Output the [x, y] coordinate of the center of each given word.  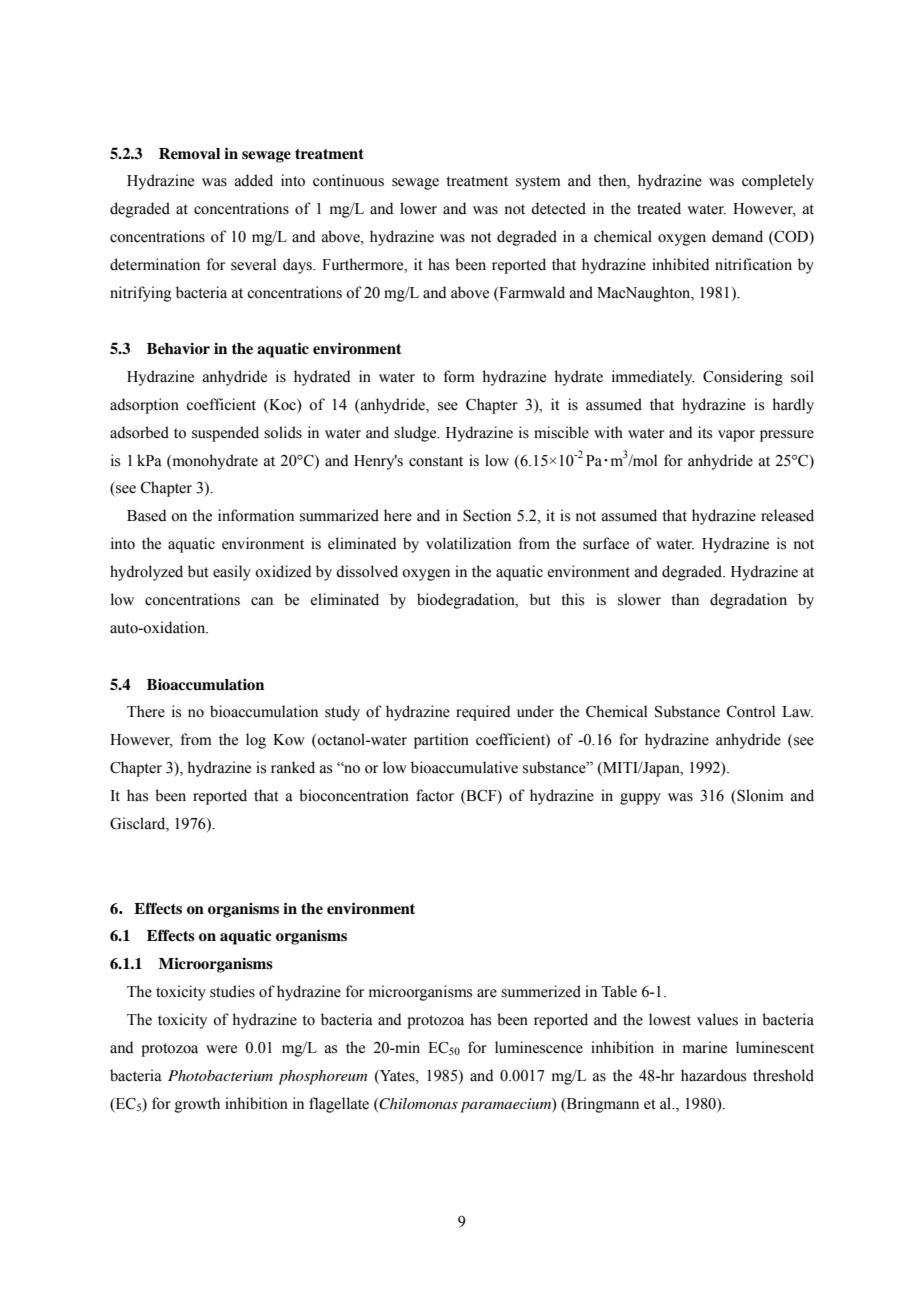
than [685, 599]
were [221, 1049]
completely [778, 182]
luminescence [539, 1047]
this [572, 599]
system [538, 183]
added [254, 180]
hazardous [713, 1075]
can [262, 601]
